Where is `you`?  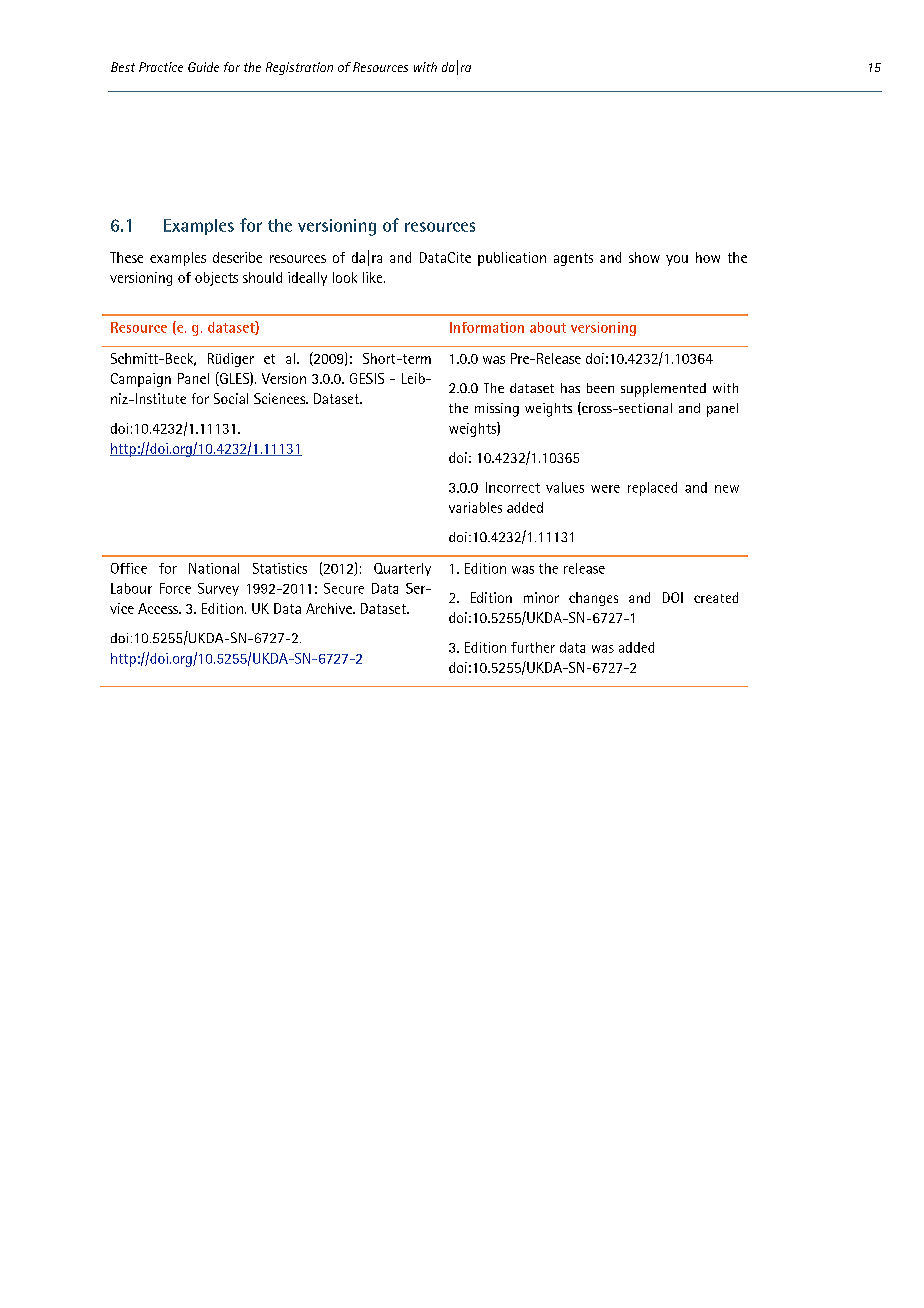 you is located at coordinates (677, 260).
